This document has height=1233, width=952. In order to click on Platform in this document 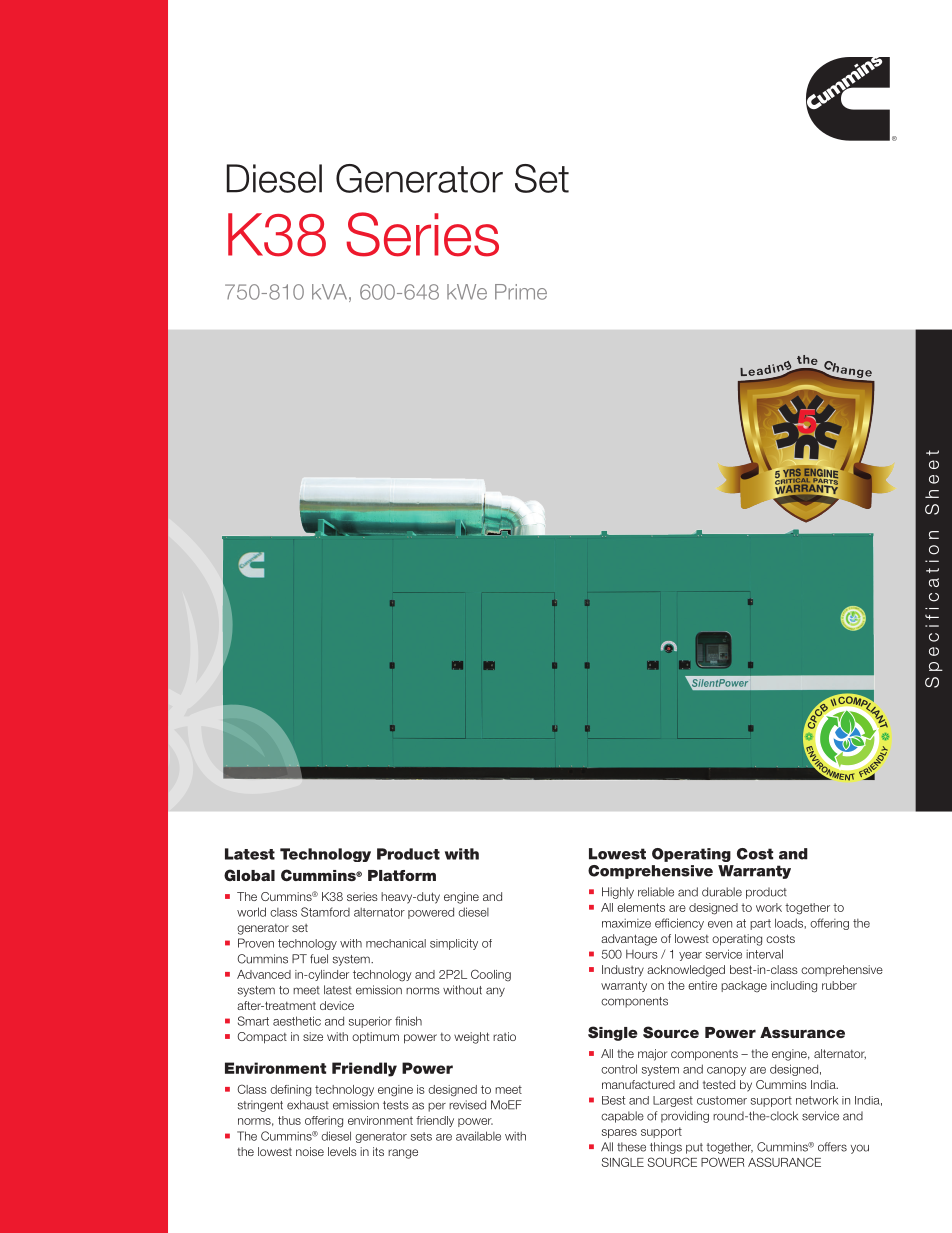, I will do `click(402, 875)`.
